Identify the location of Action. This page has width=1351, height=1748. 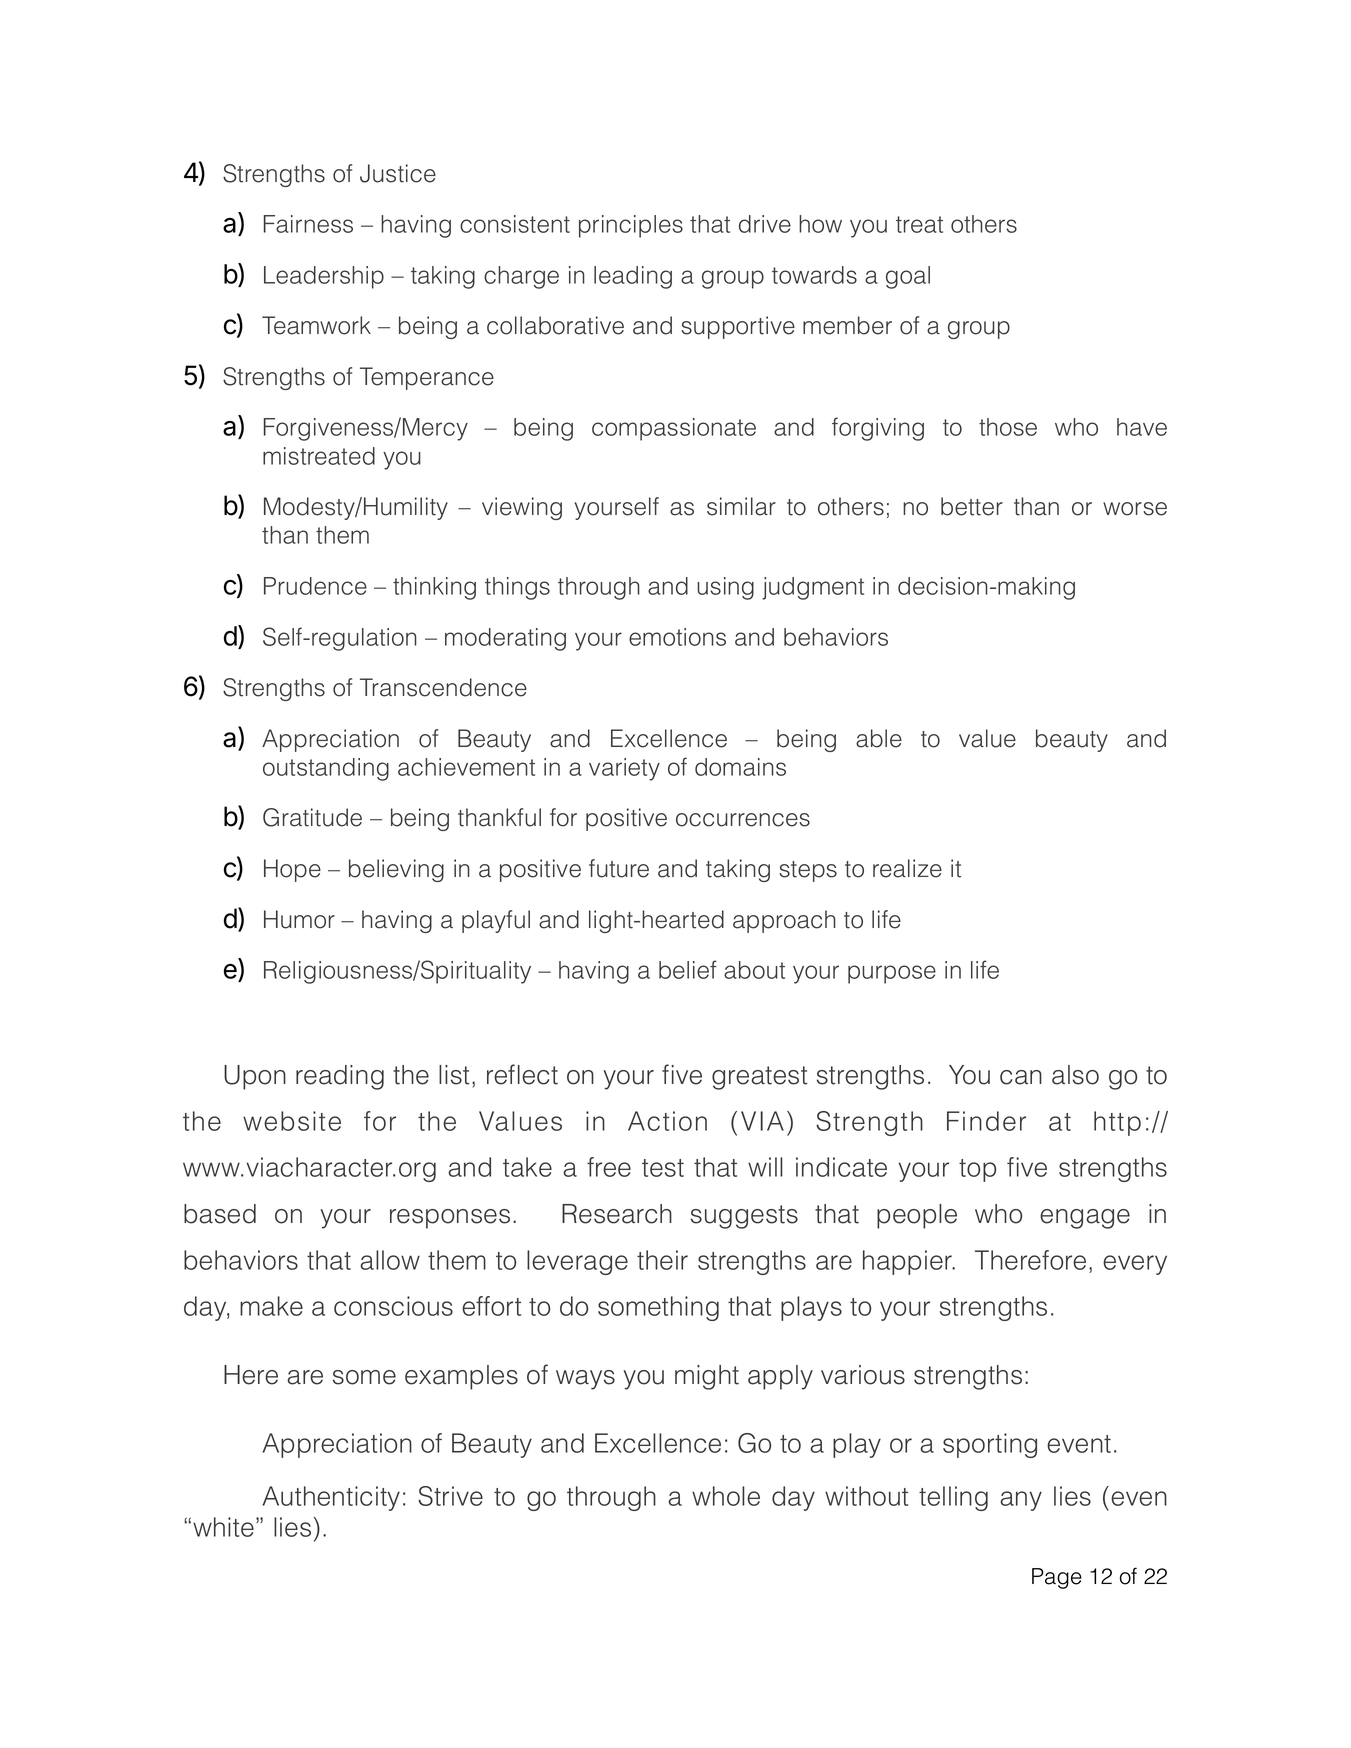
(667, 1121).
